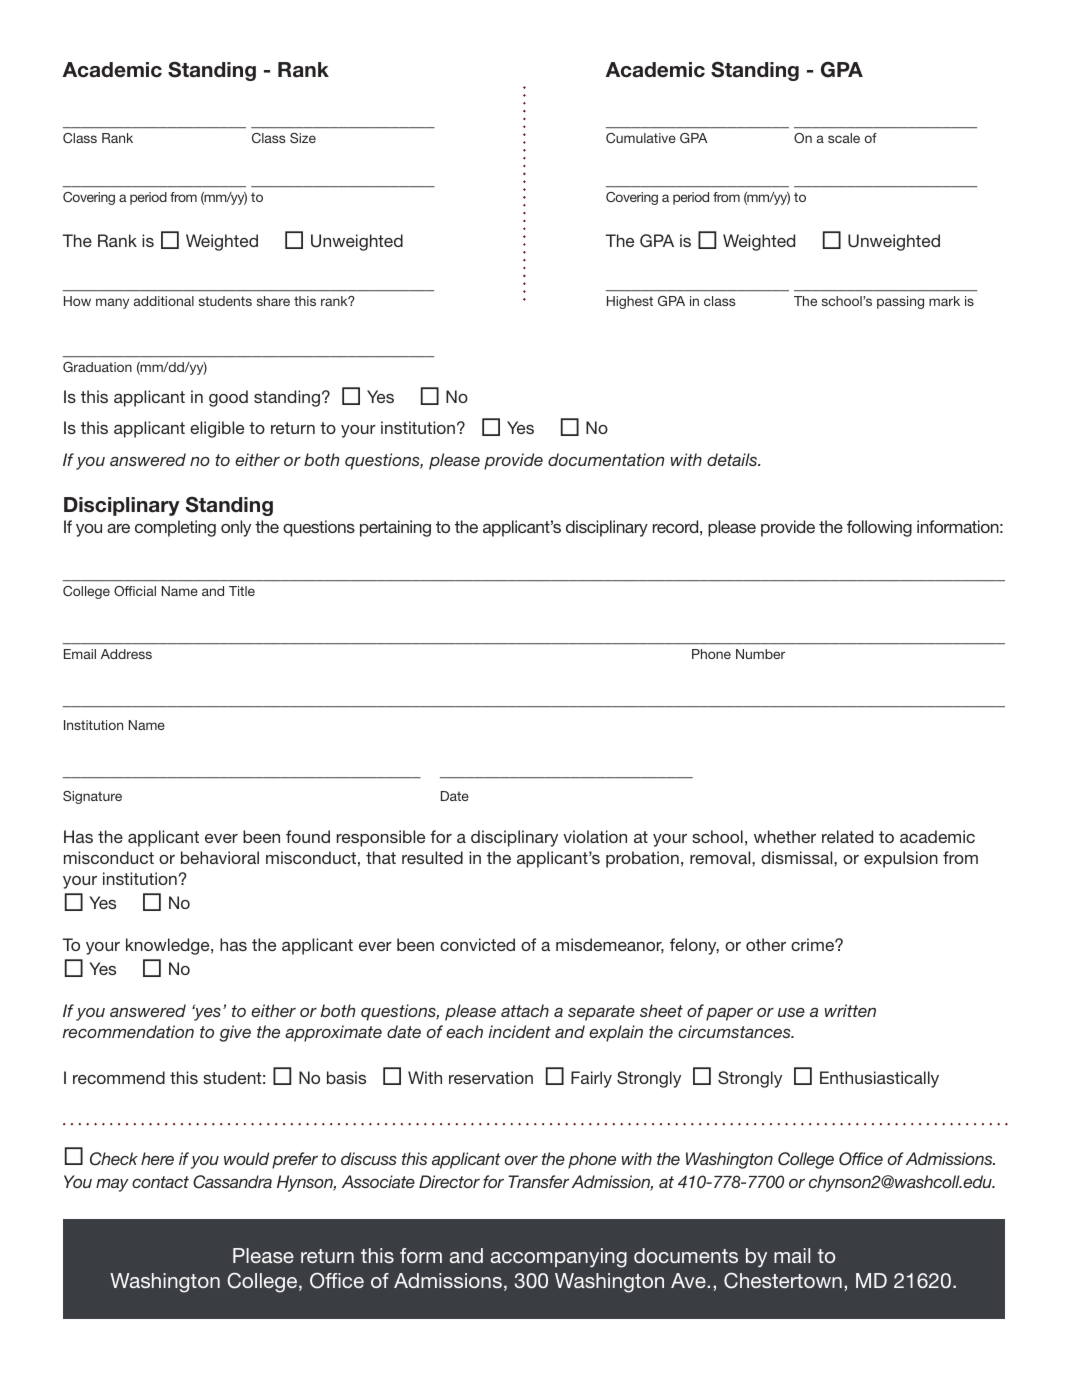  I want to click on dismissal, so click(798, 857).
